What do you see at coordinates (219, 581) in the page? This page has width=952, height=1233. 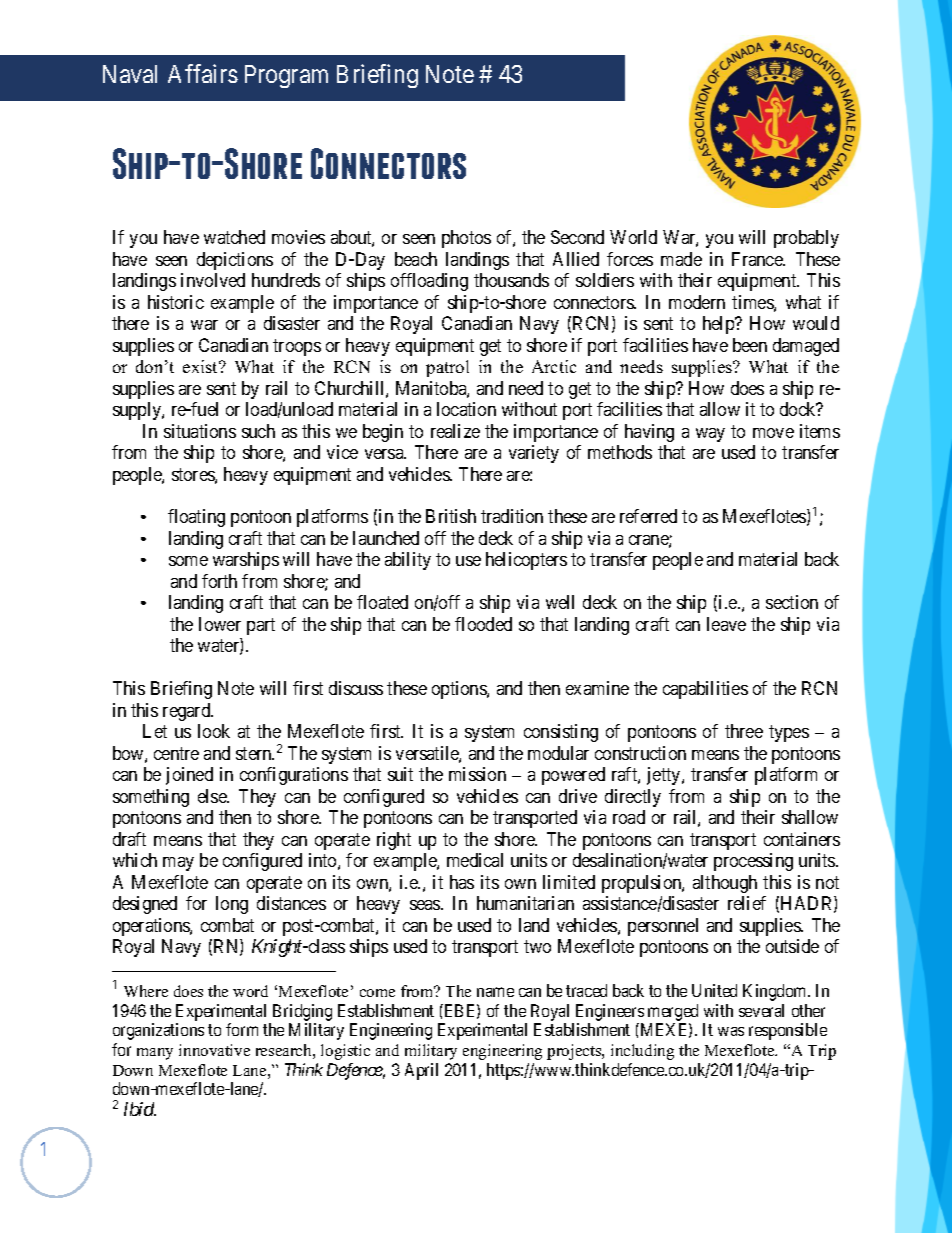 I see `forth` at bounding box center [219, 581].
